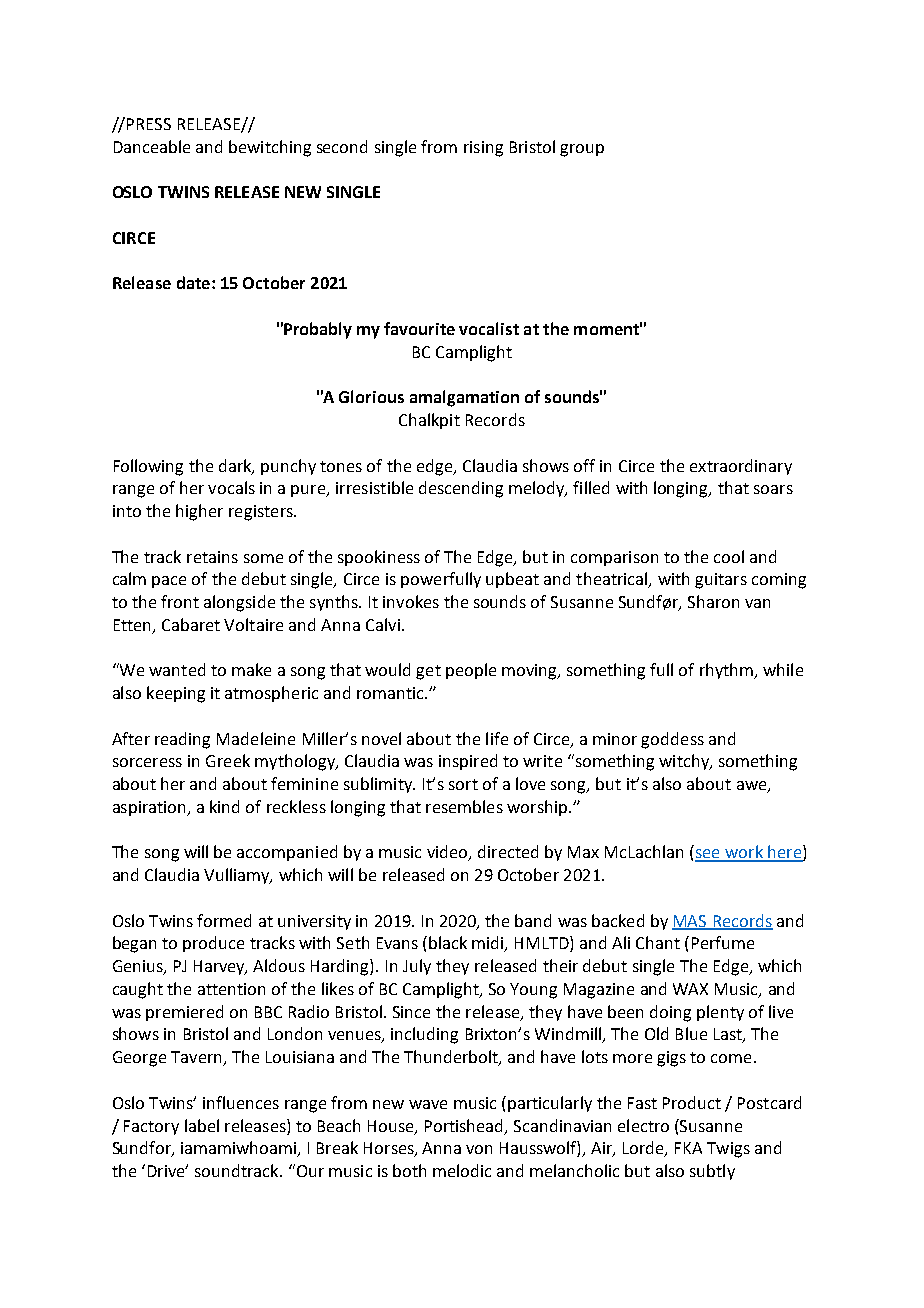  What do you see at coordinates (483, 149) in the screenshot?
I see `rising` at bounding box center [483, 149].
